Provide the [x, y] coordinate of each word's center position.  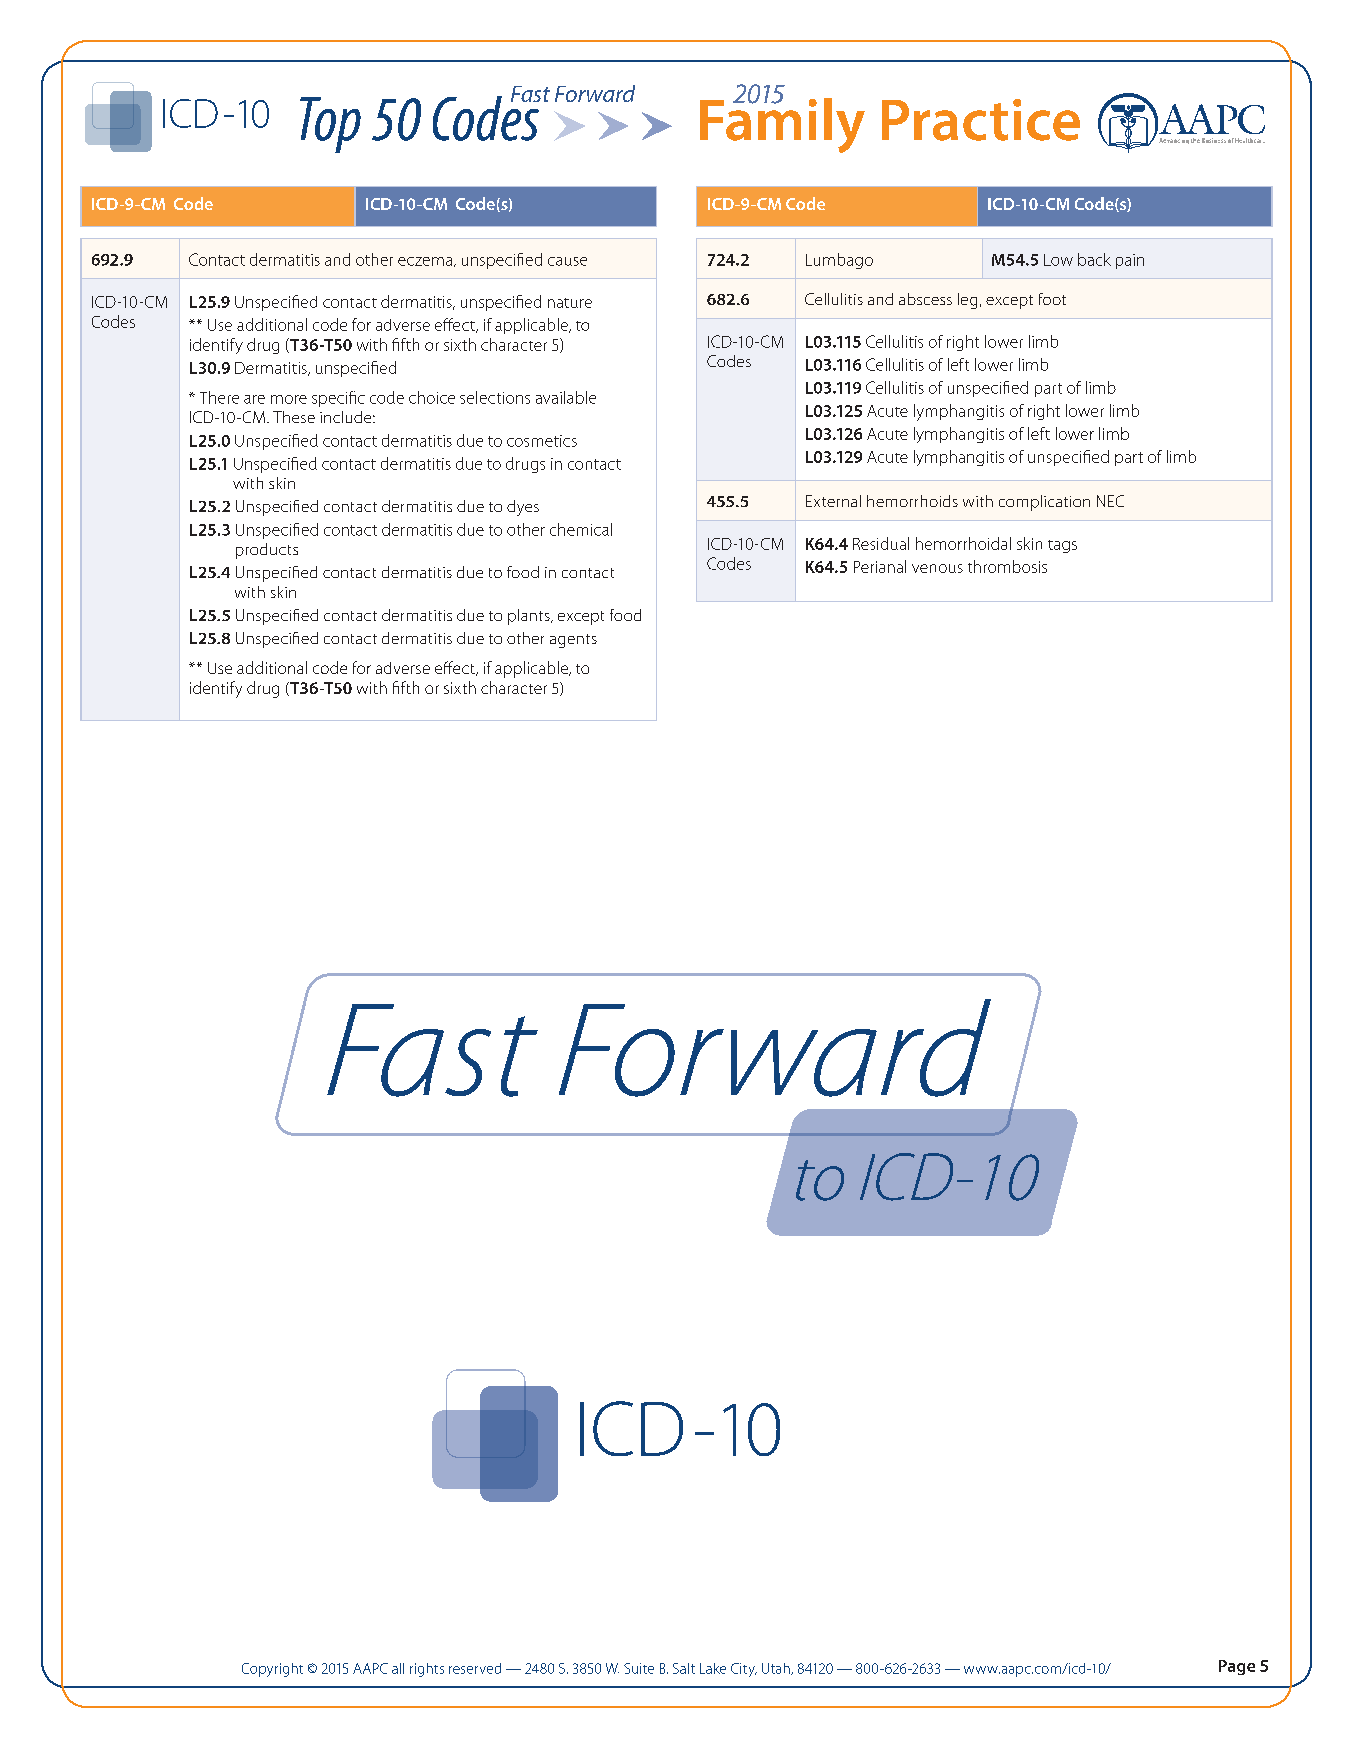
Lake [713, 1668]
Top [330, 125]
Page [1237, 1667]
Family [782, 124]
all [398, 1668]
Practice [981, 120]
